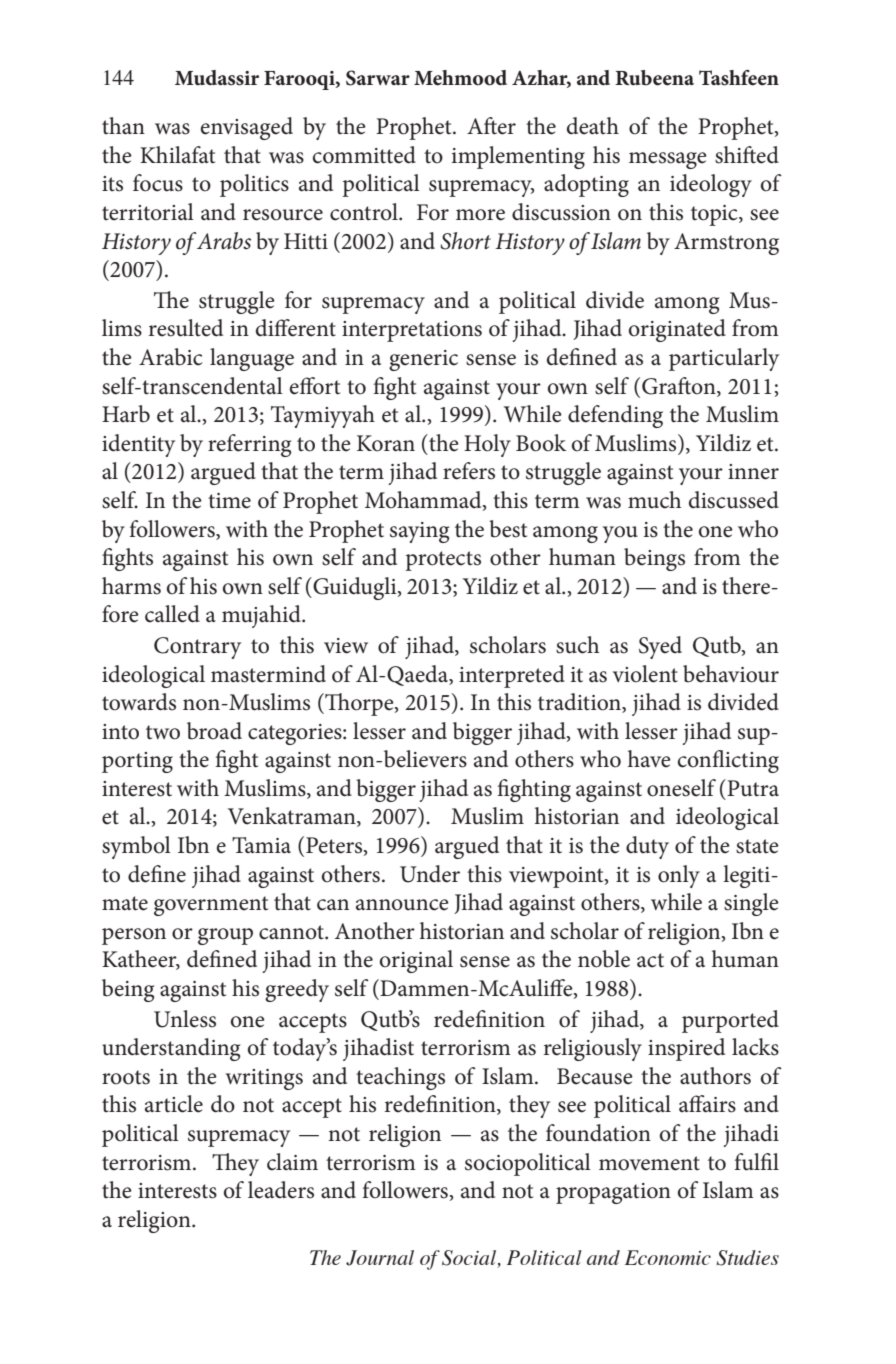 This screenshot has width=896, height=1364. Describe the element at coordinates (645, 674) in the screenshot. I see `violent` at that location.
